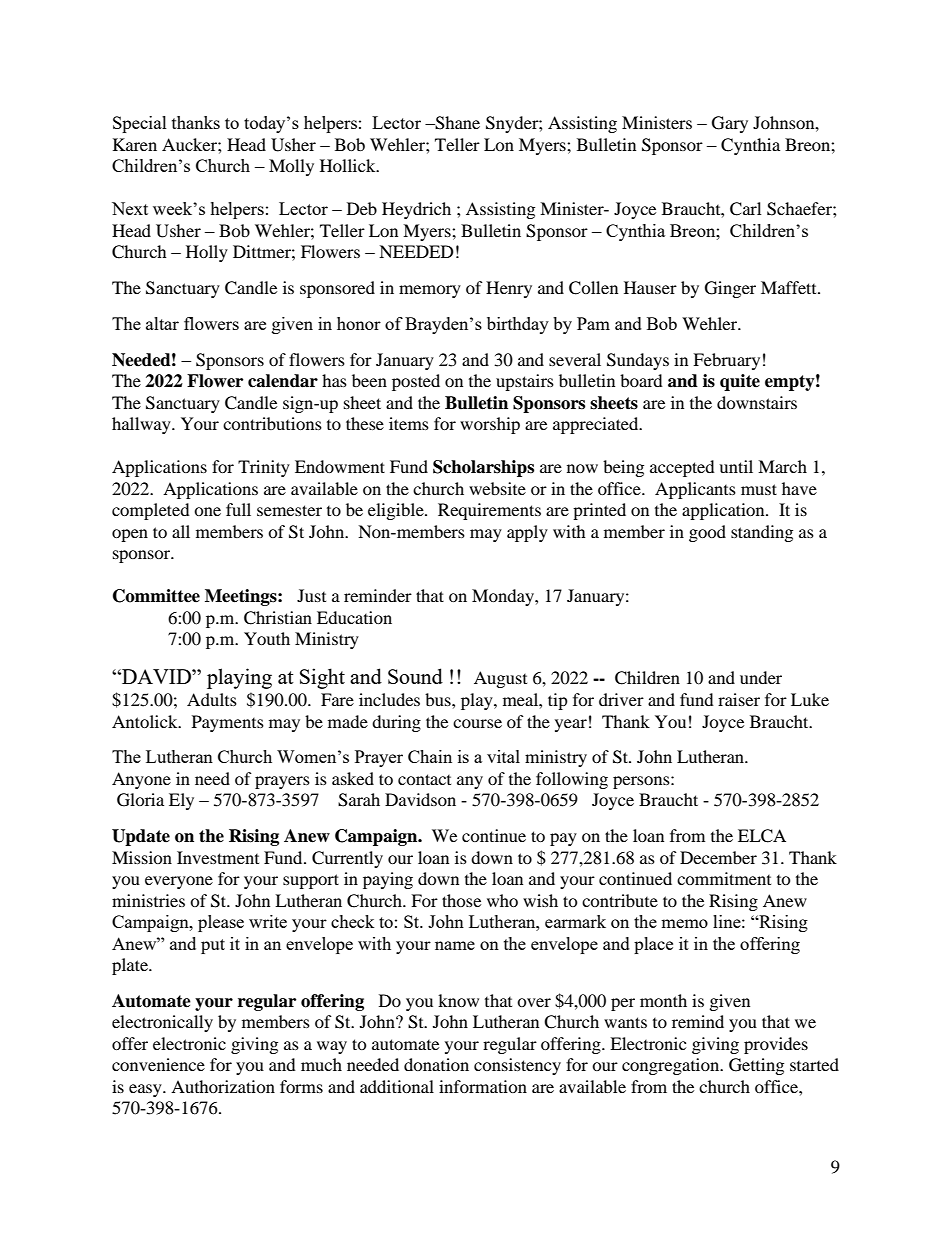  I want to click on Authorization, so click(223, 1086).
